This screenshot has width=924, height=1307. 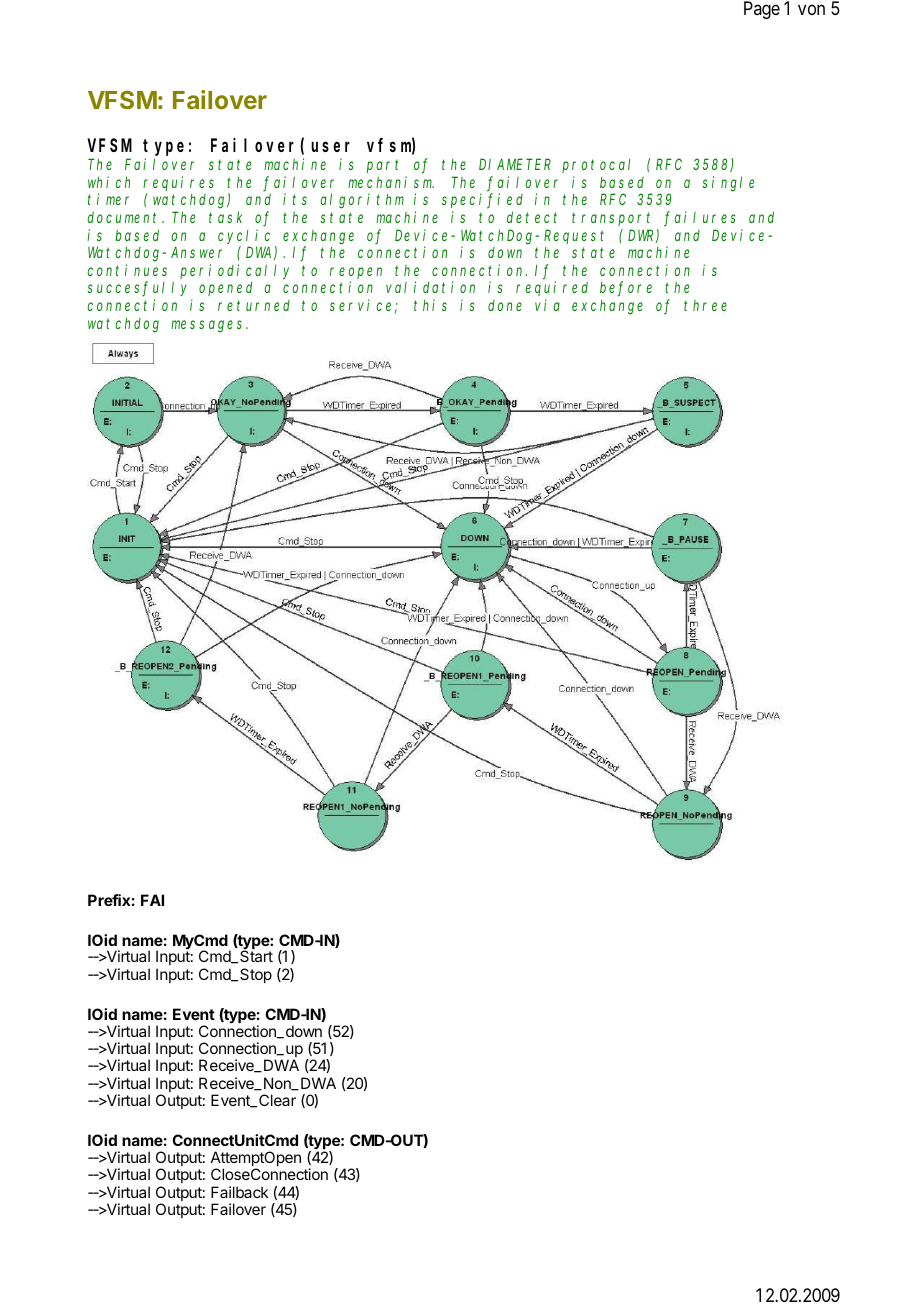 What do you see at coordinates (482, 201) in the screenshot?
I see `specified` at bounding box center [482, 201].
